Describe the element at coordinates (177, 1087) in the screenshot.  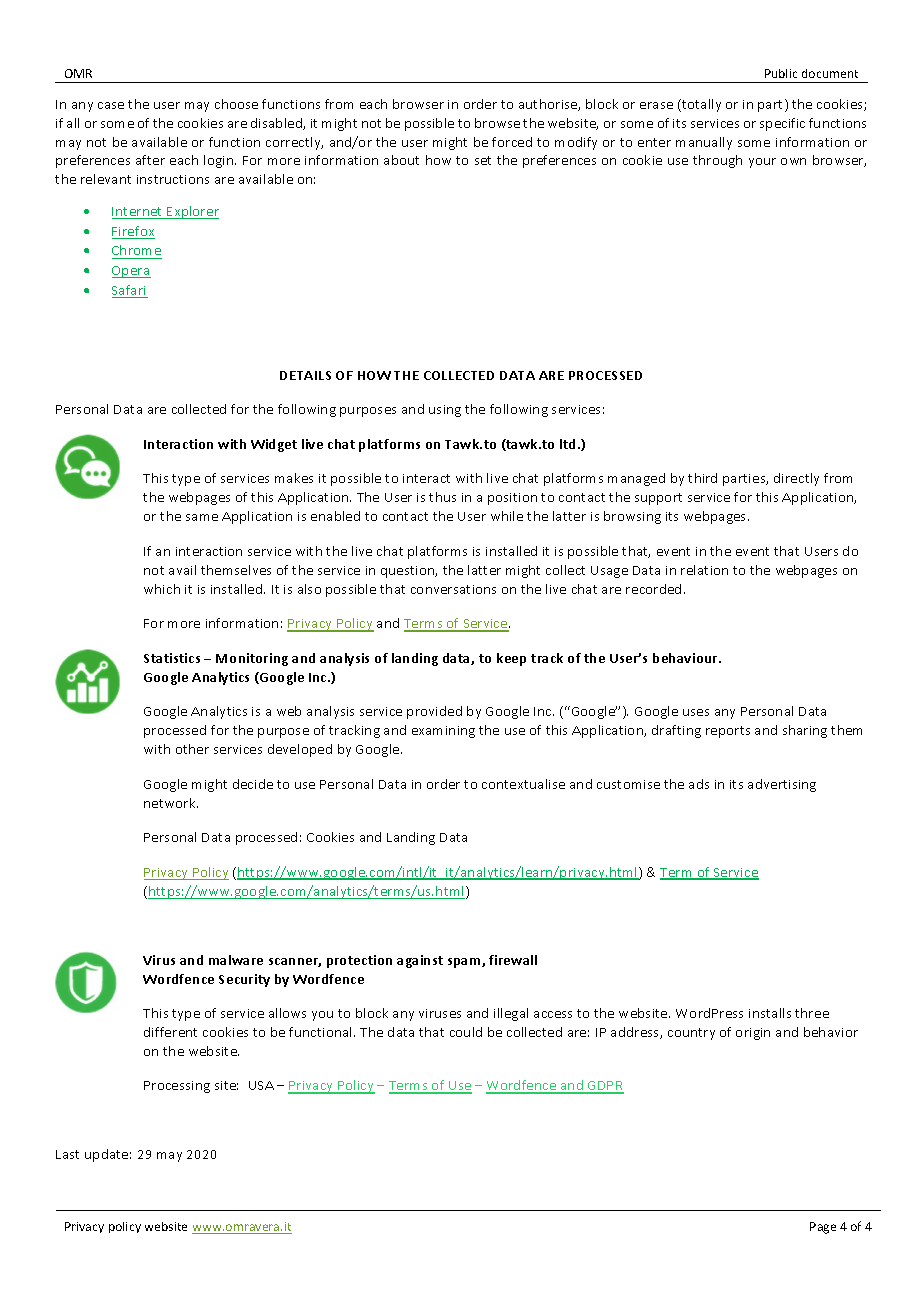
I see `Processing` at that location.
